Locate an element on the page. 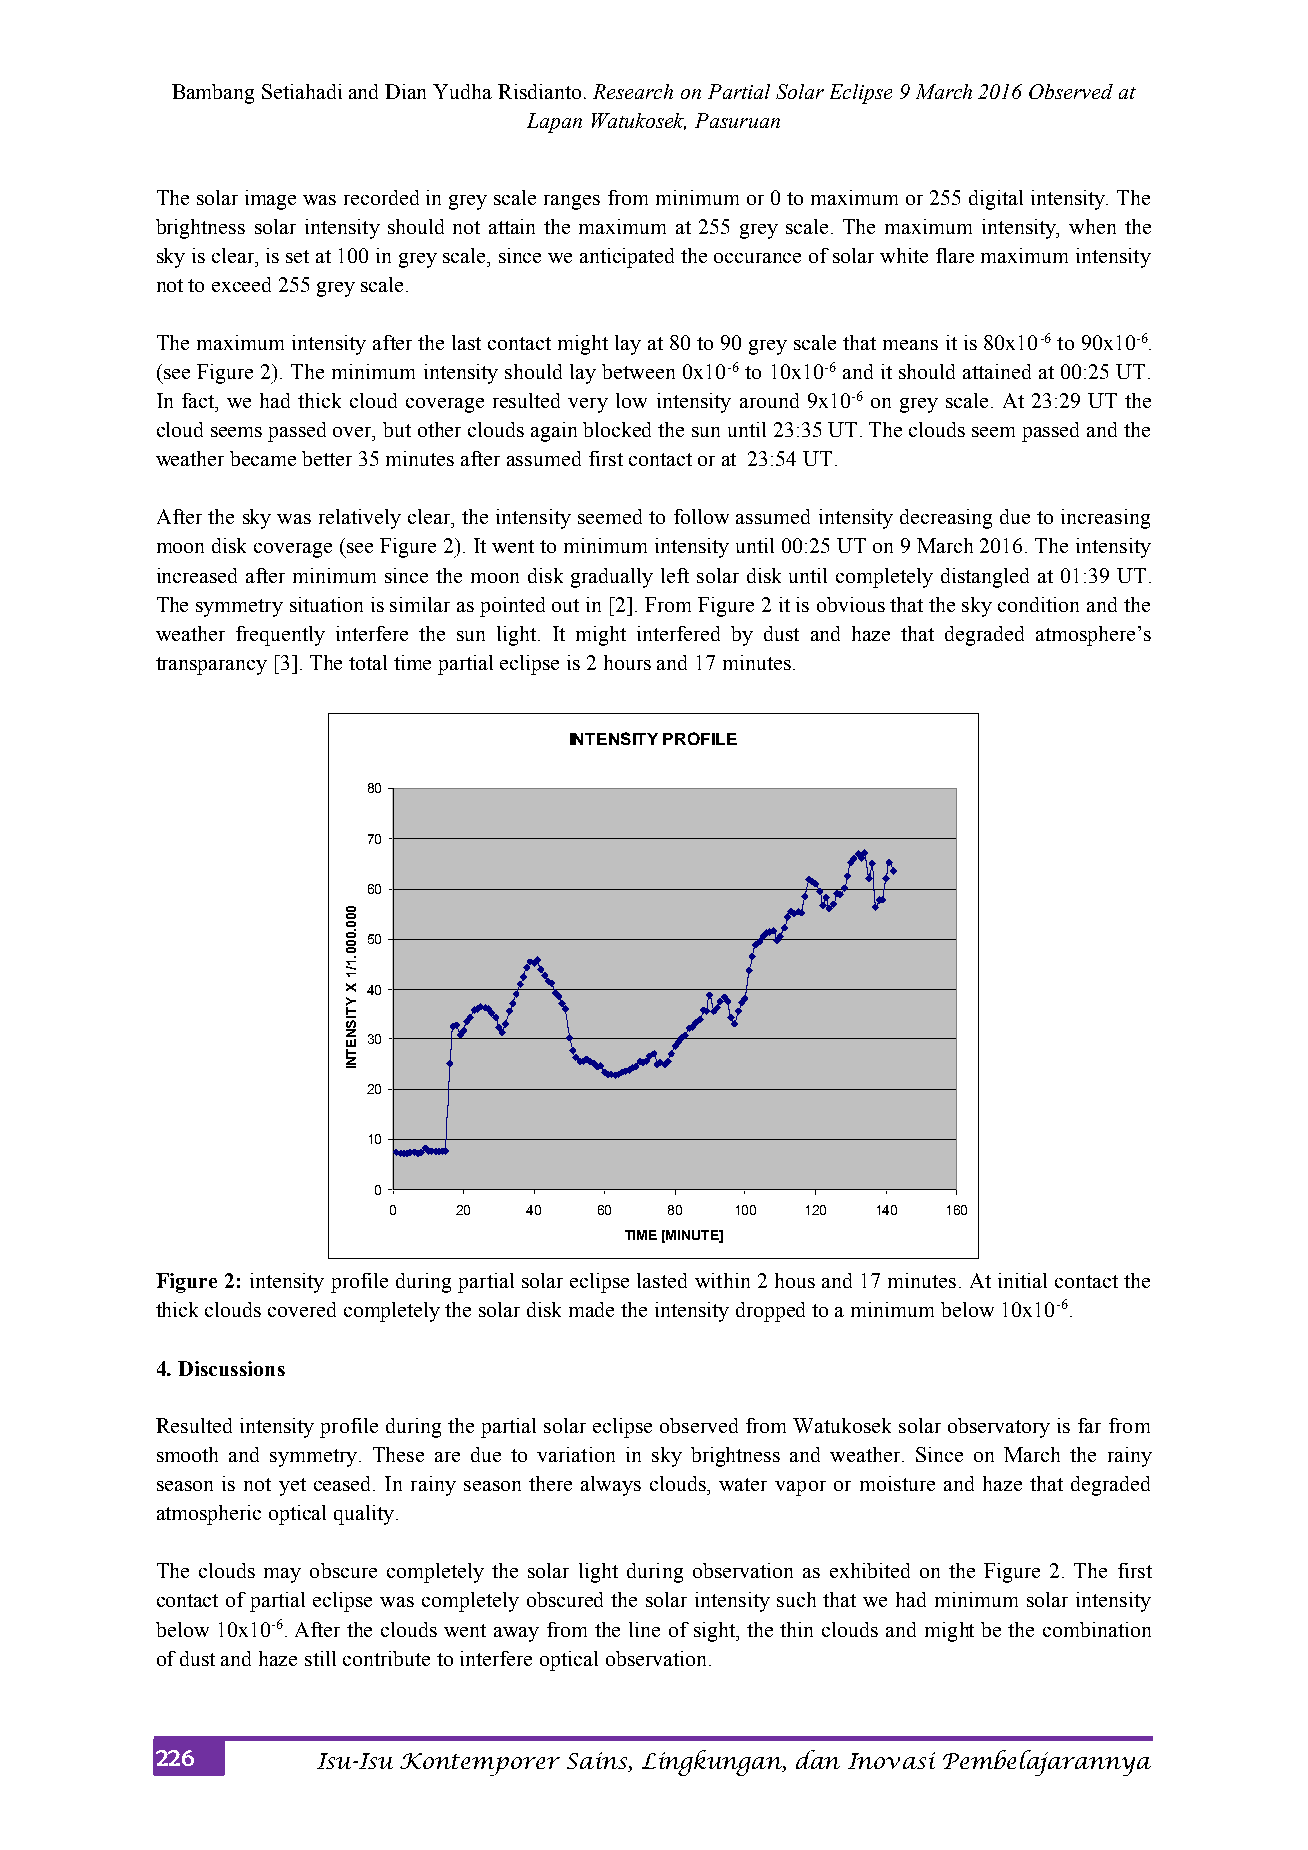 Image resolution: width=1308 pixels, height=1850 pixels. total is located at coordinates (368, 662).
